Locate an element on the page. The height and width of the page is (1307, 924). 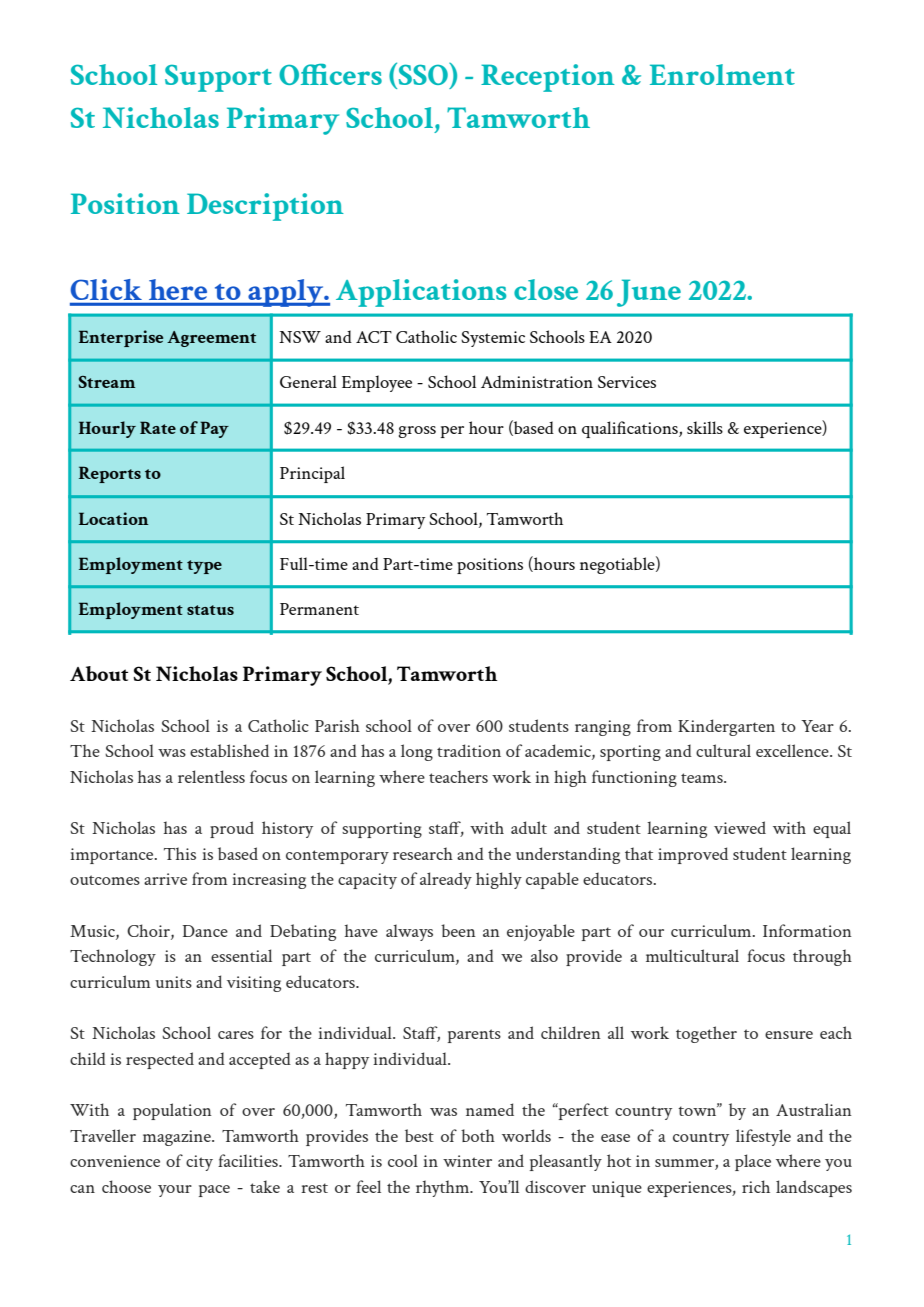
magazine is located at coordinates (178, 1138).
